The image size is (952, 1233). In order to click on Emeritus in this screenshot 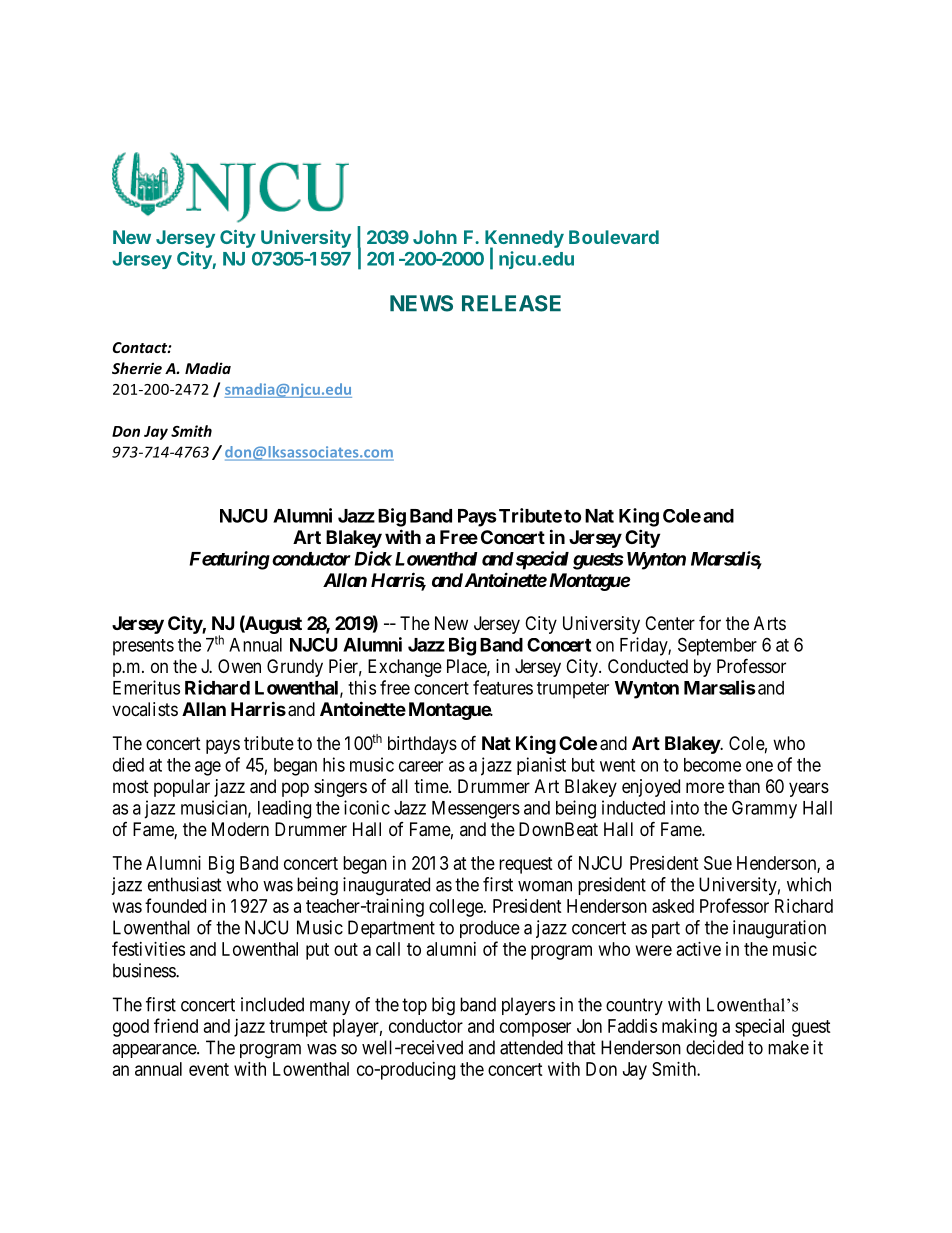, I will do `click(146, 687)`.
